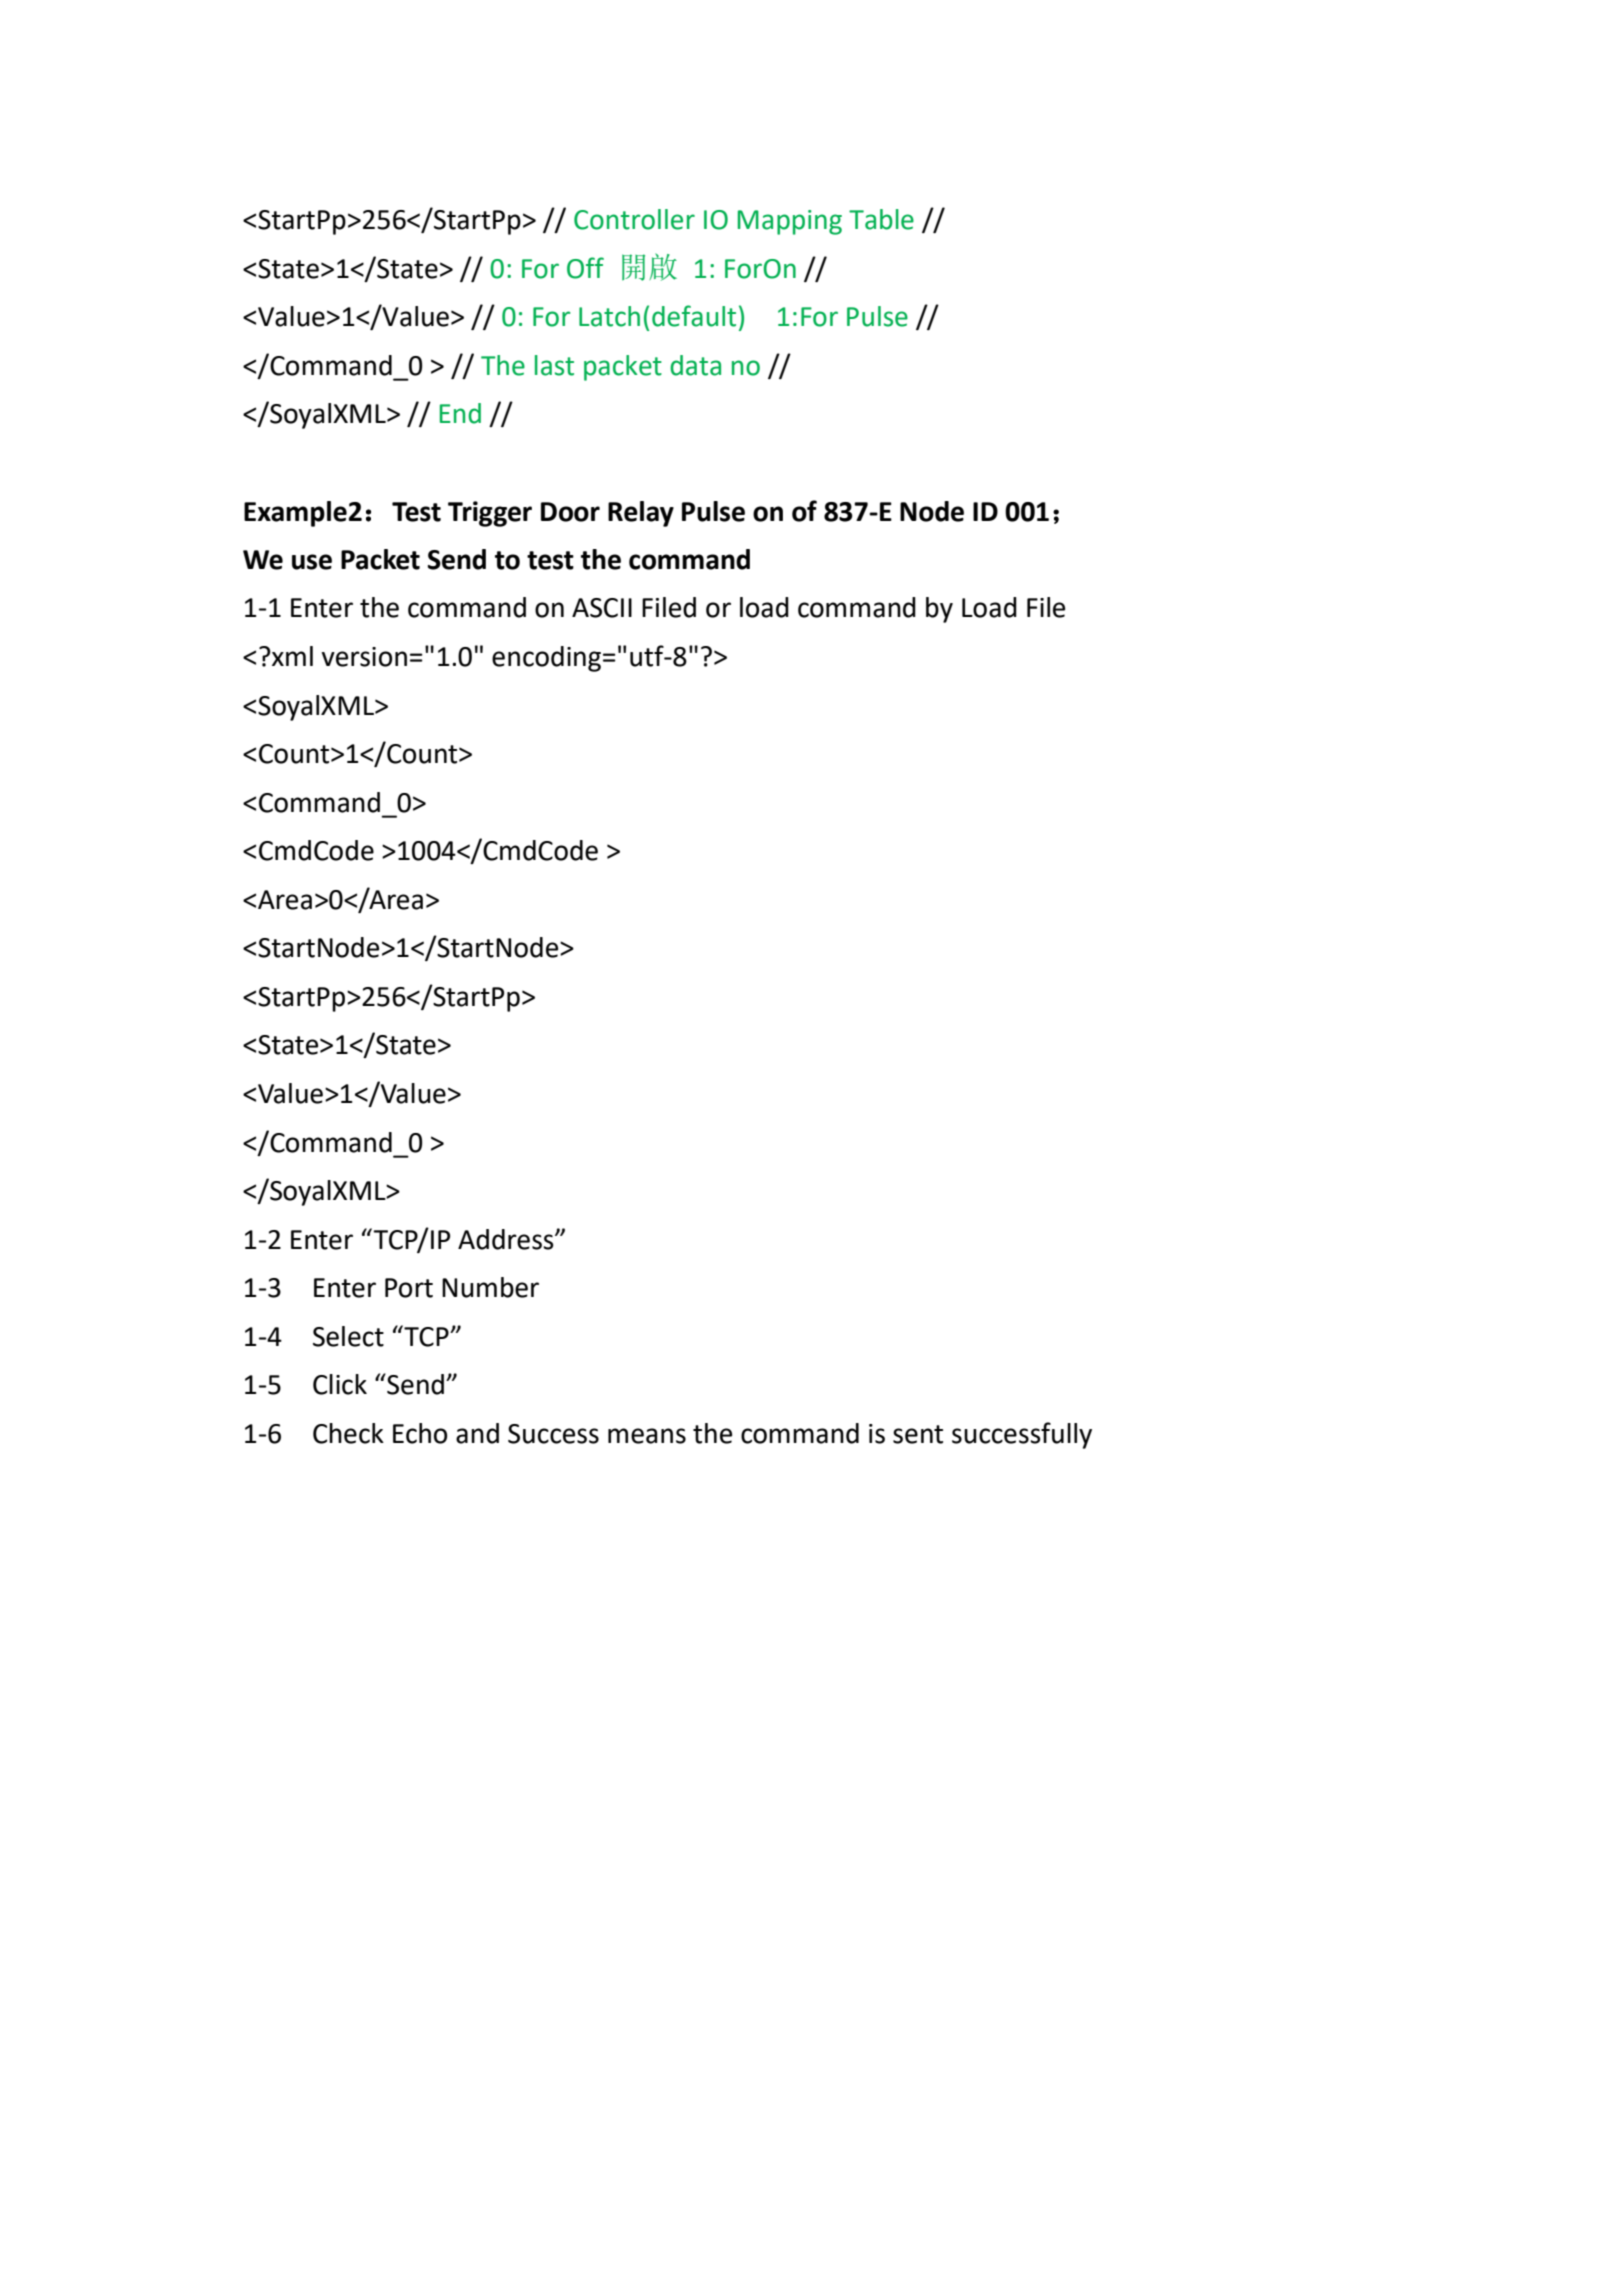 The height and width of the screenshot is (2271, 1606). Describe the element at coordinates (881, 219) in the screenshot. I see `Table` at that location.
